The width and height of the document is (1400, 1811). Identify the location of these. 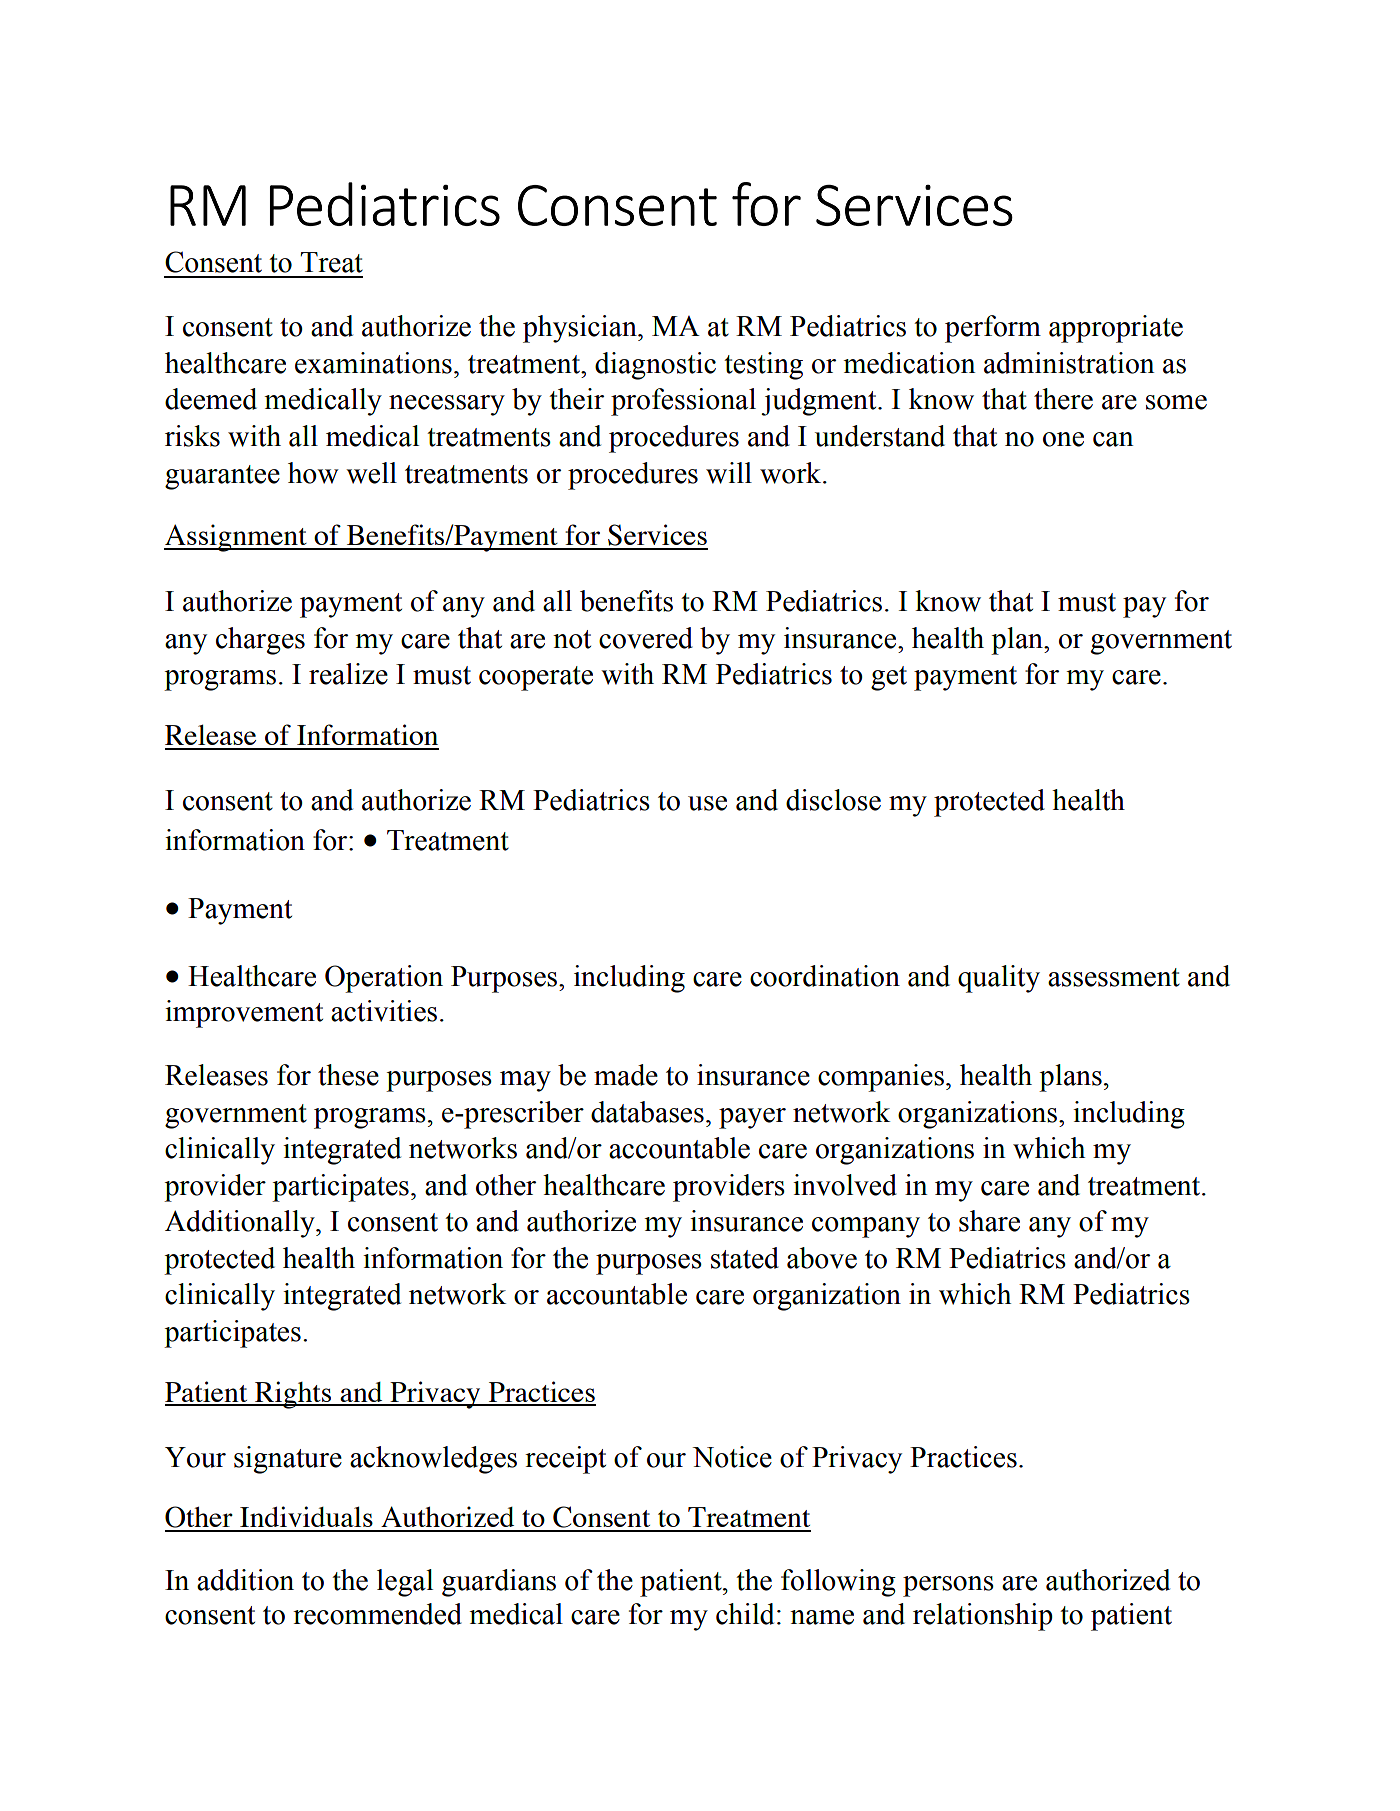
(348, 1075).
